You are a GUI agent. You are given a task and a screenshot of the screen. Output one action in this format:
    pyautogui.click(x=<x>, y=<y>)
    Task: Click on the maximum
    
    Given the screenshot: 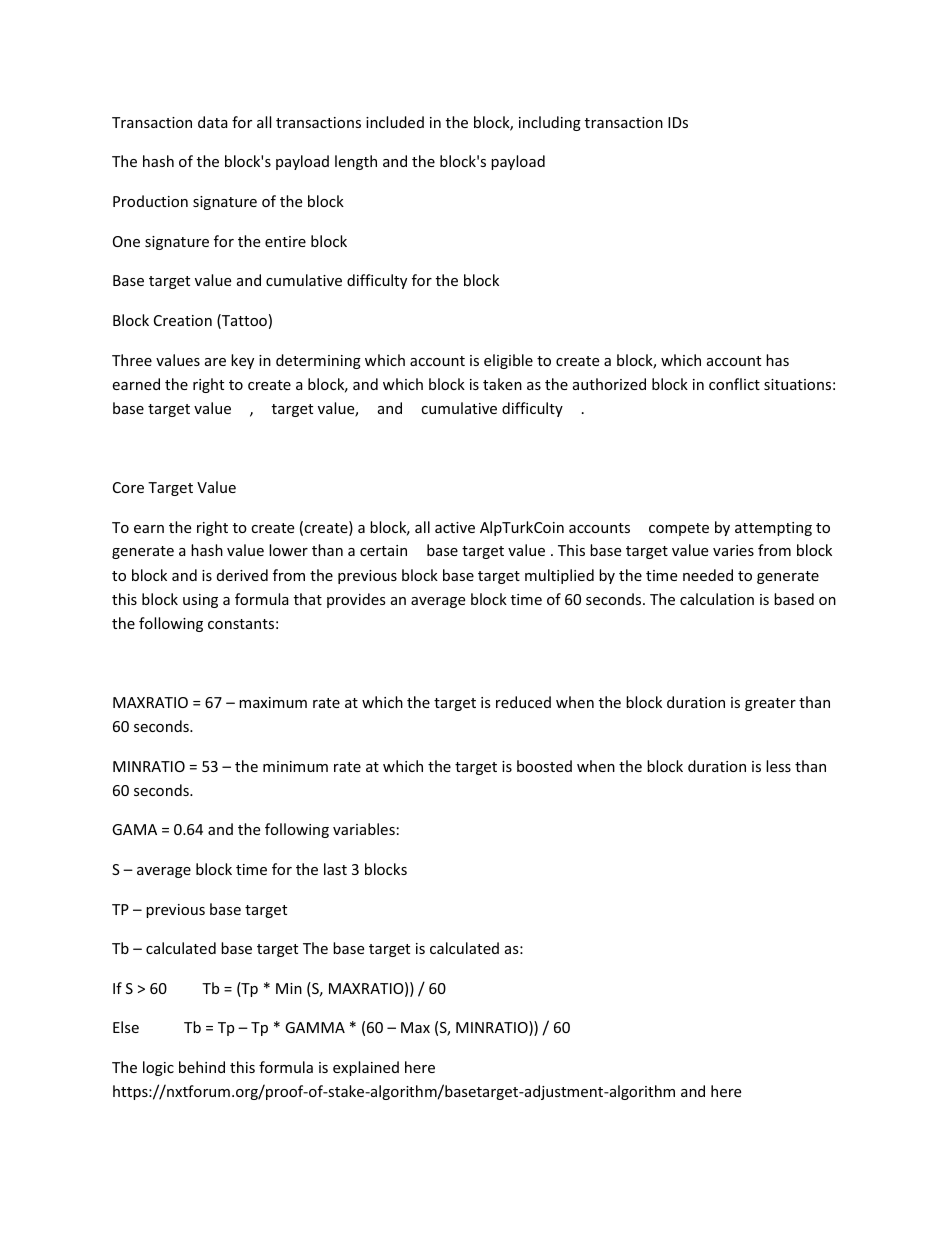 What is the action you would take?
    pyautogui.click(x=273, y=702)
